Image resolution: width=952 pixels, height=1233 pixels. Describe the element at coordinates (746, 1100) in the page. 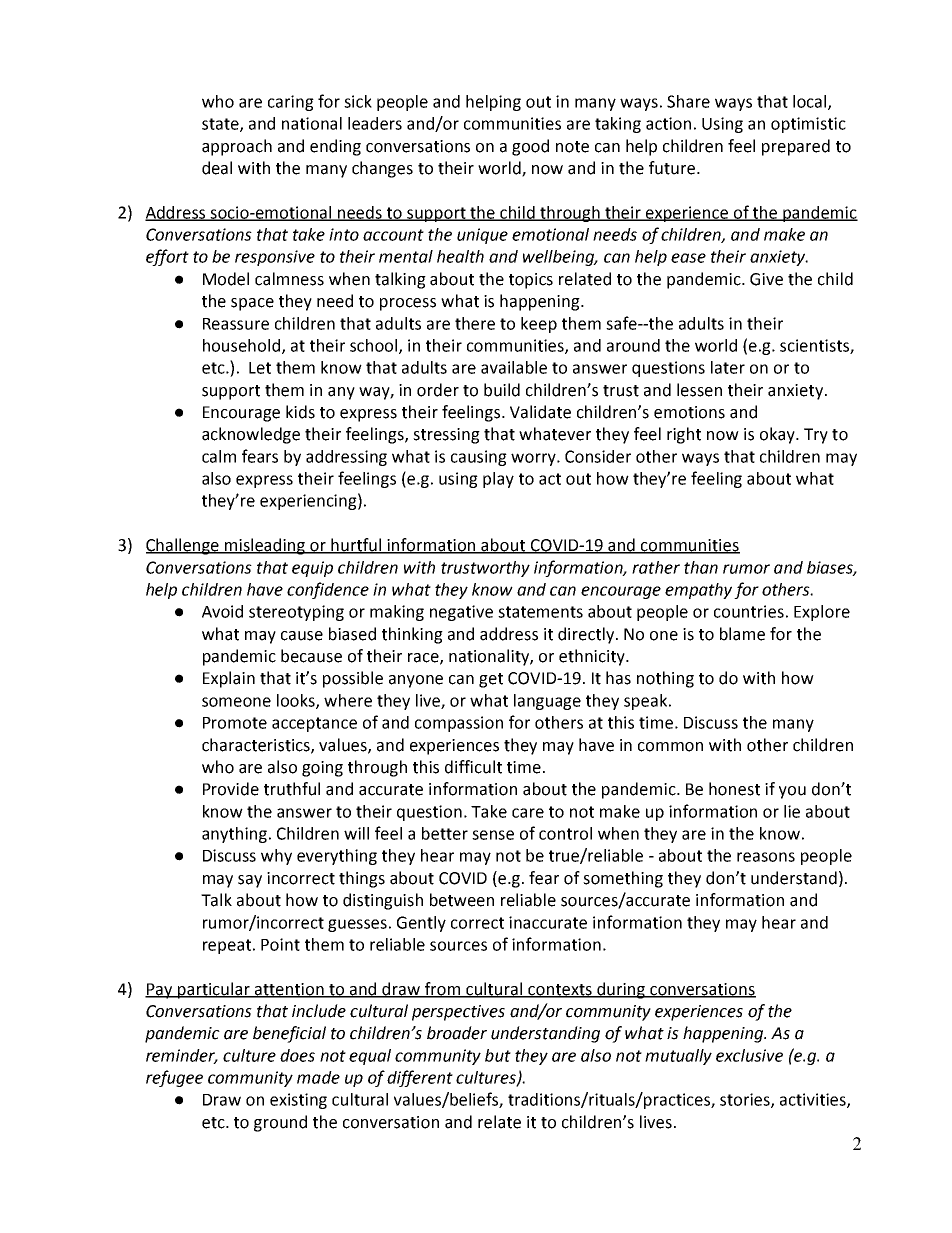

I see `stories` at that location.
